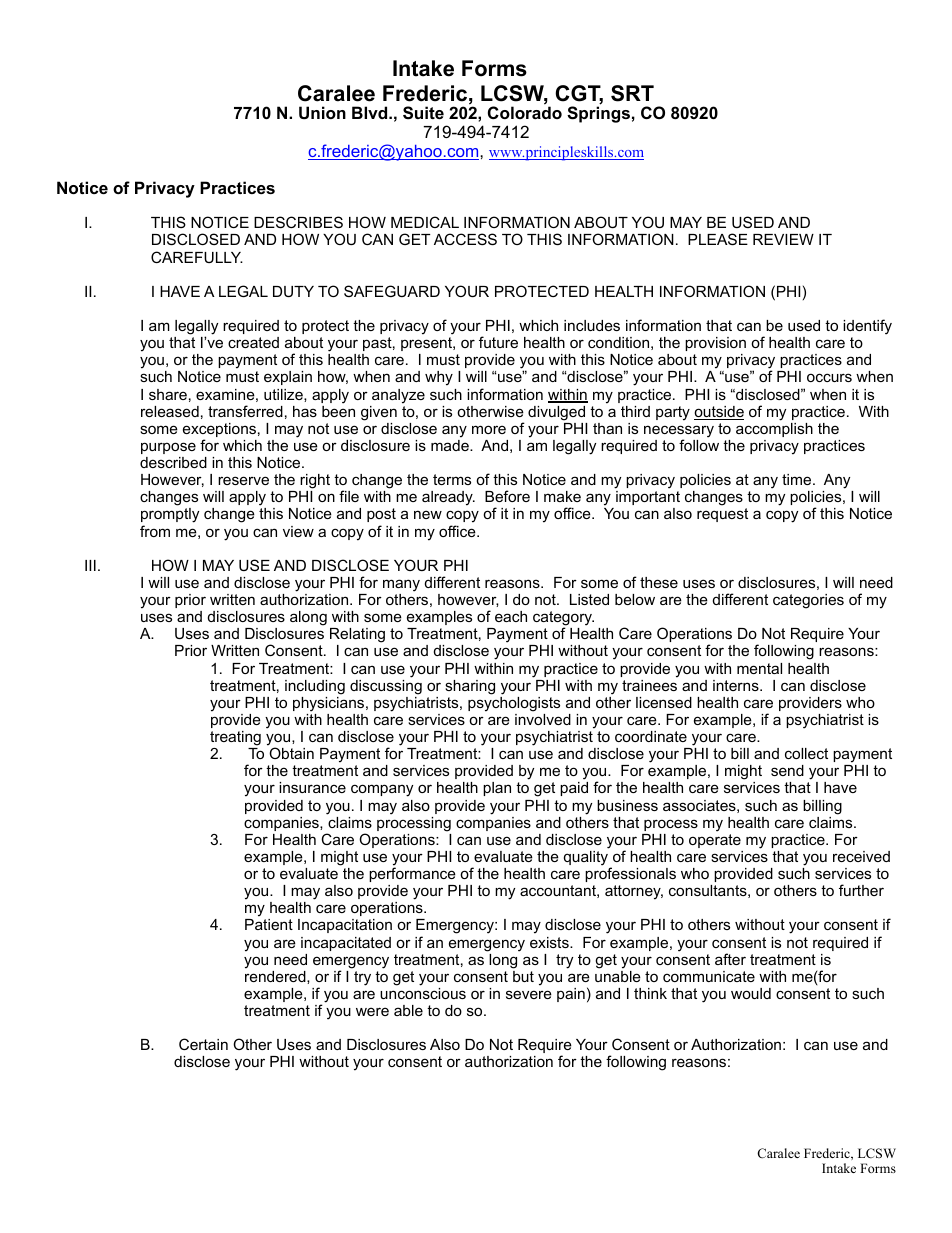  What do you see at coordinates (498, 342) in the image?
I see `future` at bounding box center [498, 342].
